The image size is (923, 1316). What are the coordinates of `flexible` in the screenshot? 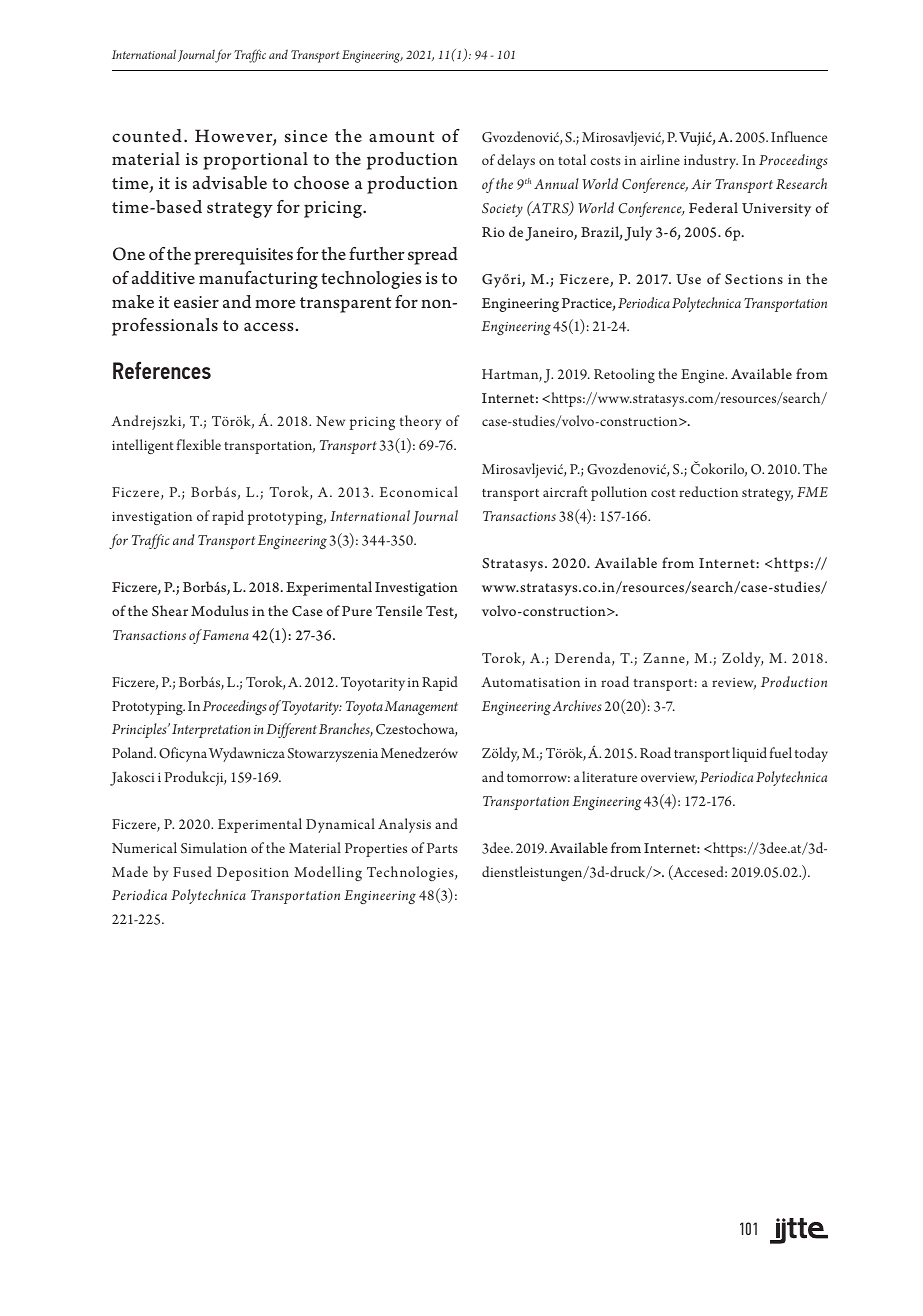 It's located at (199, 444).
